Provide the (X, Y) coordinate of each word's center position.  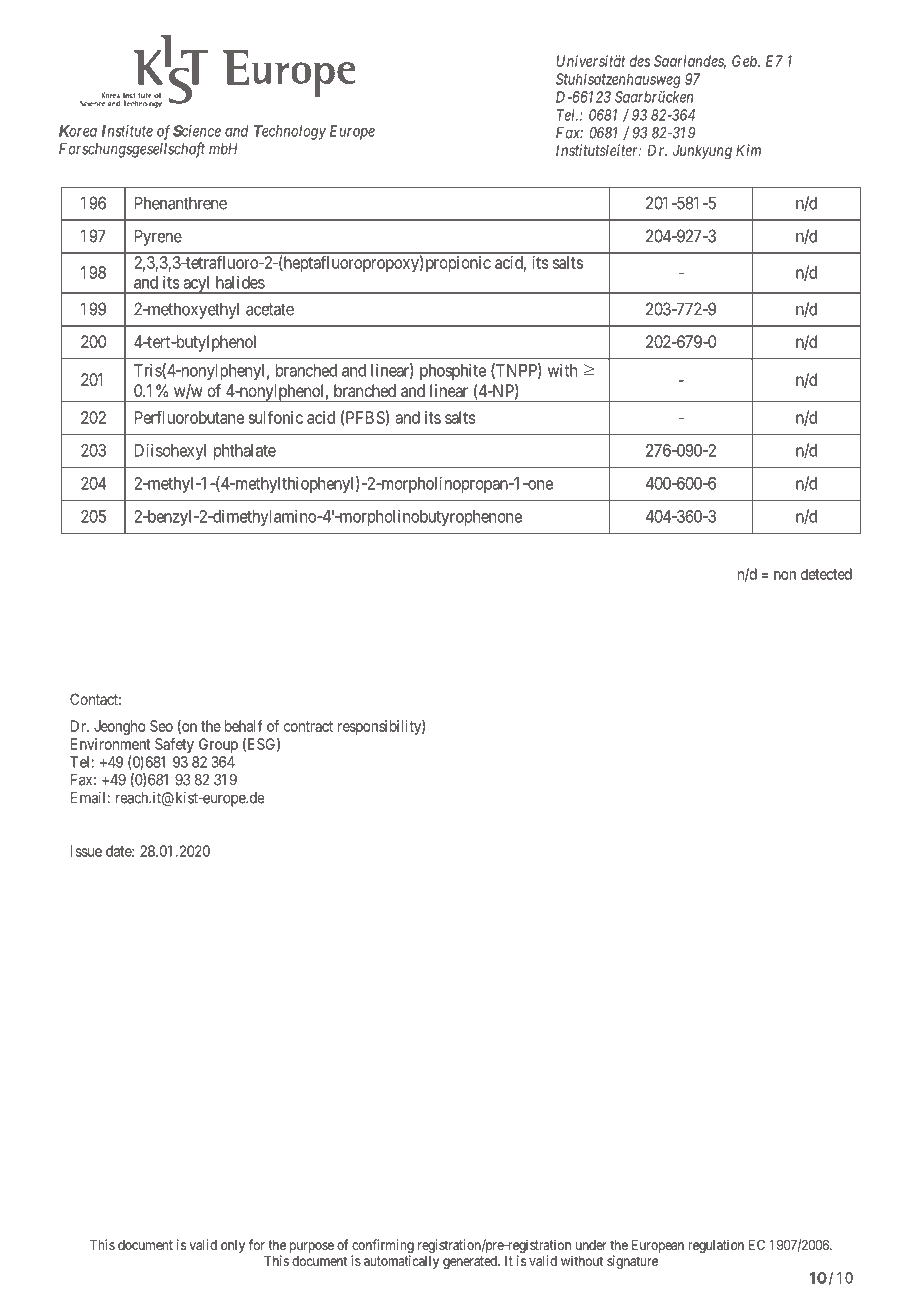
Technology (289, 132)
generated (471, 1262)
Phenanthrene (181, 203)
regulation (716, 1246)
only (233, 1246)
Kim (748, 150)
